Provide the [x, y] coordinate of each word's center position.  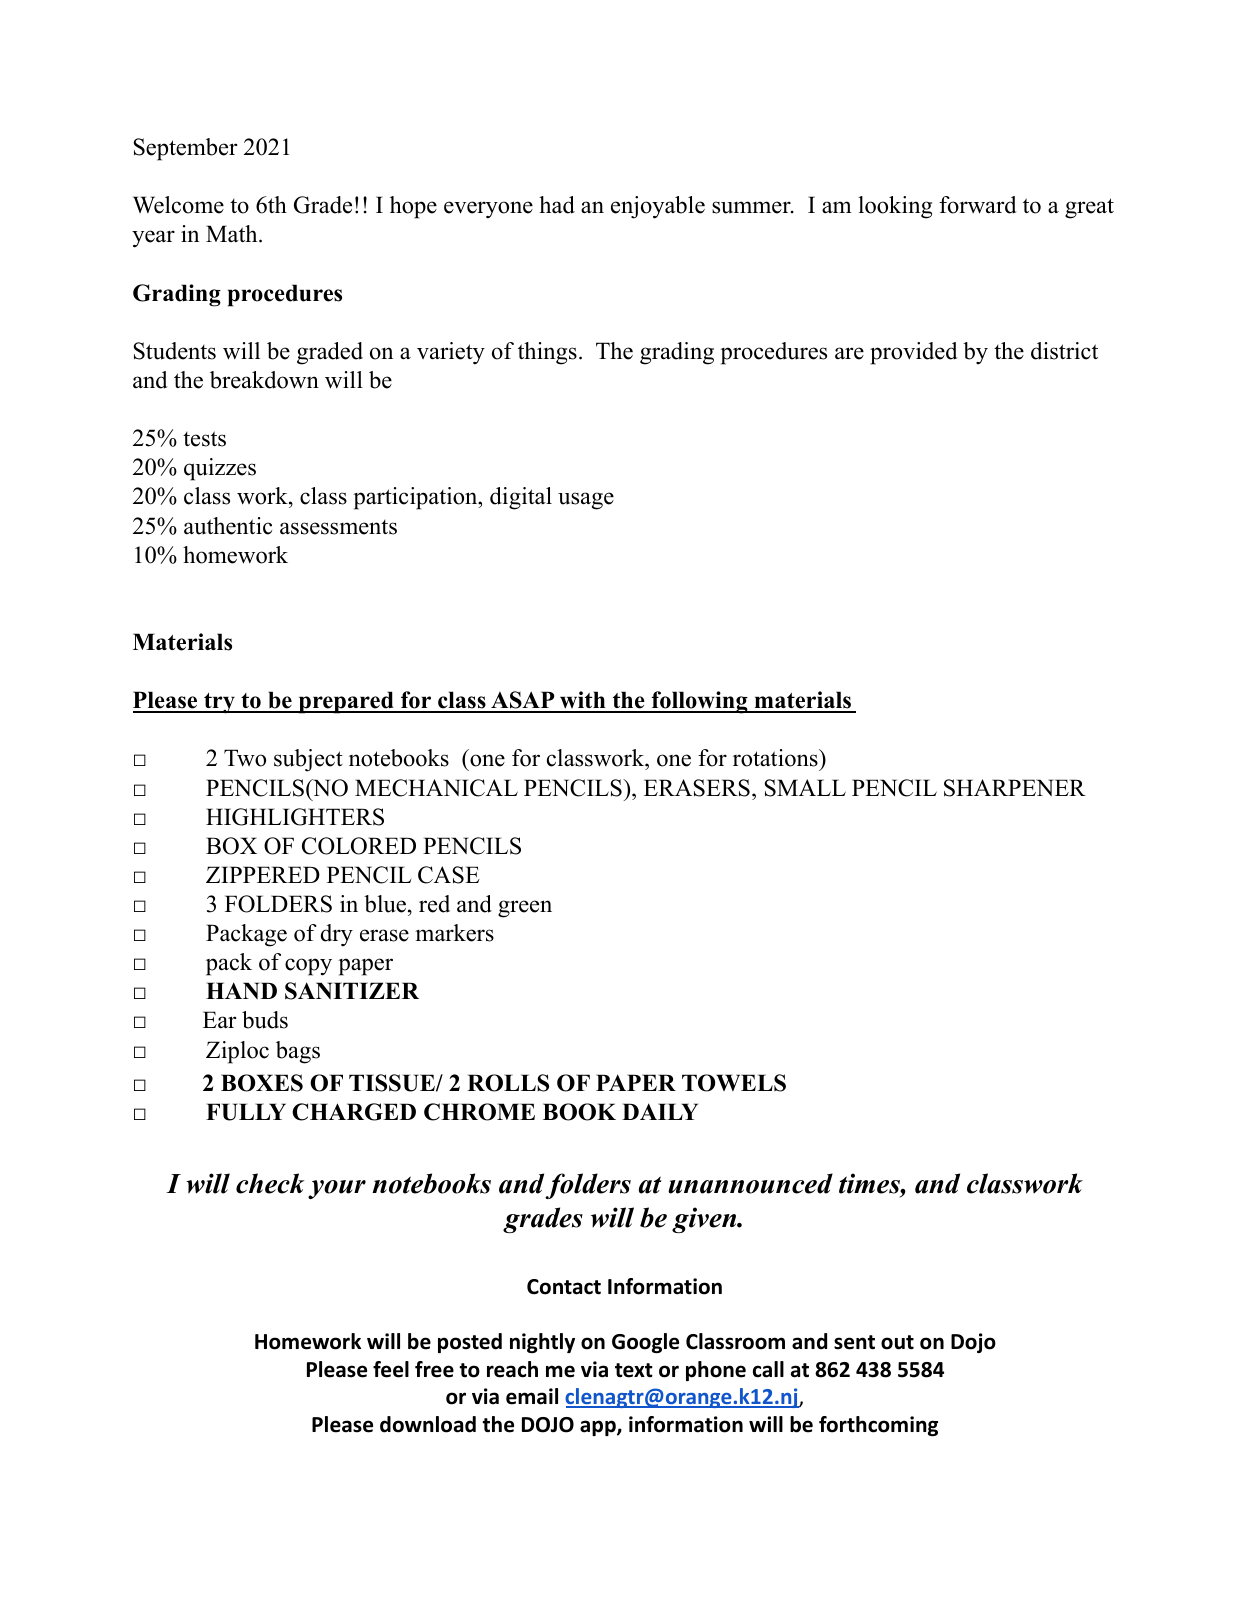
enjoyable [658, 207]
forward [978, 205]
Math [233, 233]
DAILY [660, 1111]
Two [245, 758]
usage [586, 501]
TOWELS [734, 1083]
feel [391, 1369]
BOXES [262, 1083]
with [583, 701]
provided [914, 353]
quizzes [220, 469]
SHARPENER [1015, 788]
